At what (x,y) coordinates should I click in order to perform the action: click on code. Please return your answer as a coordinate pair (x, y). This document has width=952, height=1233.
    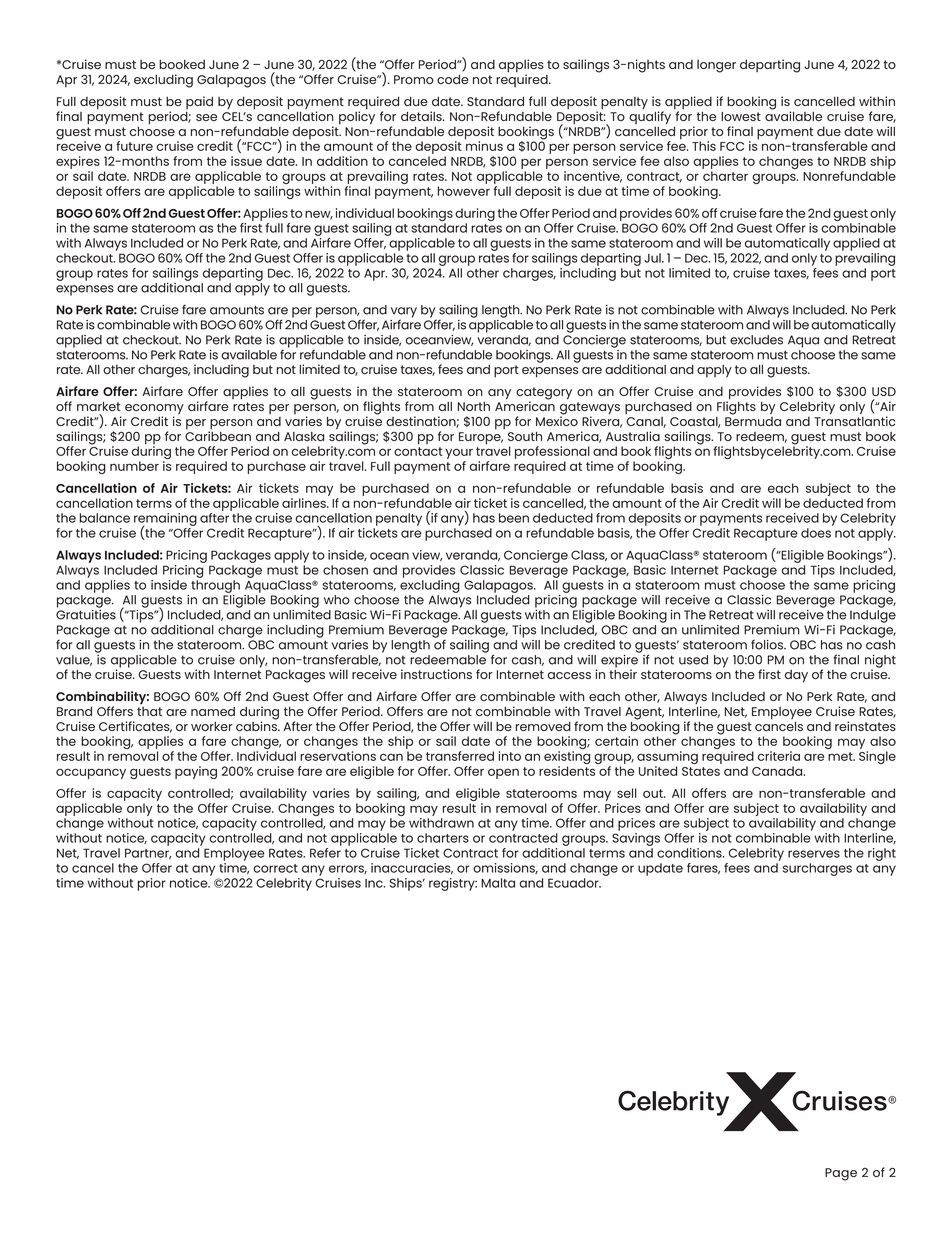
    Looking at the image, I should click on (452, 79).
